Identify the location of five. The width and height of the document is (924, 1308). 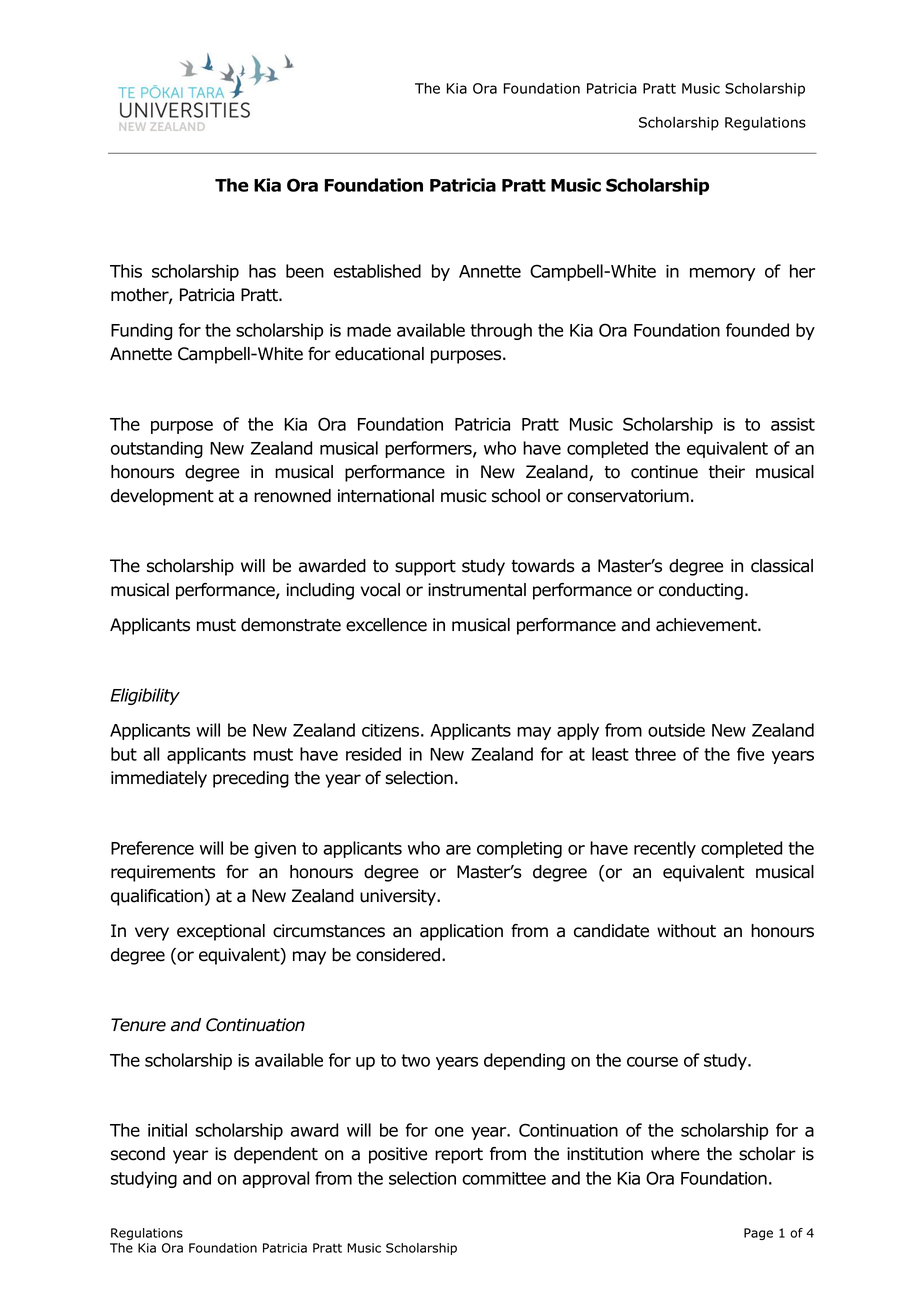
(750, 754).
